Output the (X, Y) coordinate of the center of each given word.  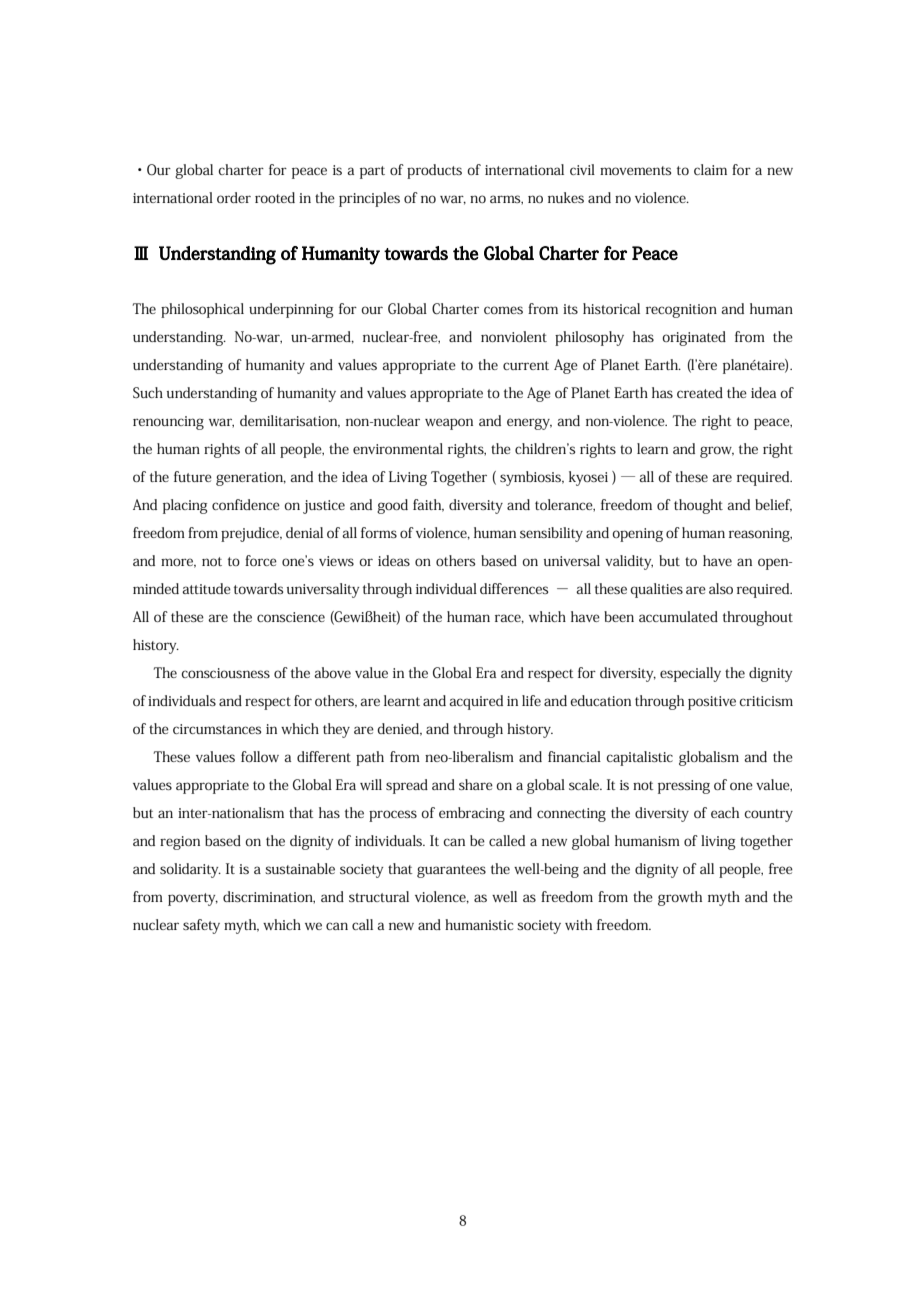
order (234, 197)
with (578, 924)
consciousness (225, 673)
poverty (193, 899)
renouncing (168, 423)
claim (710, 169)
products (434, 171)
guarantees (451, 871)
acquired (476, 702)
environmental (398, 448)
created (700, 392)
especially (690, 674)
